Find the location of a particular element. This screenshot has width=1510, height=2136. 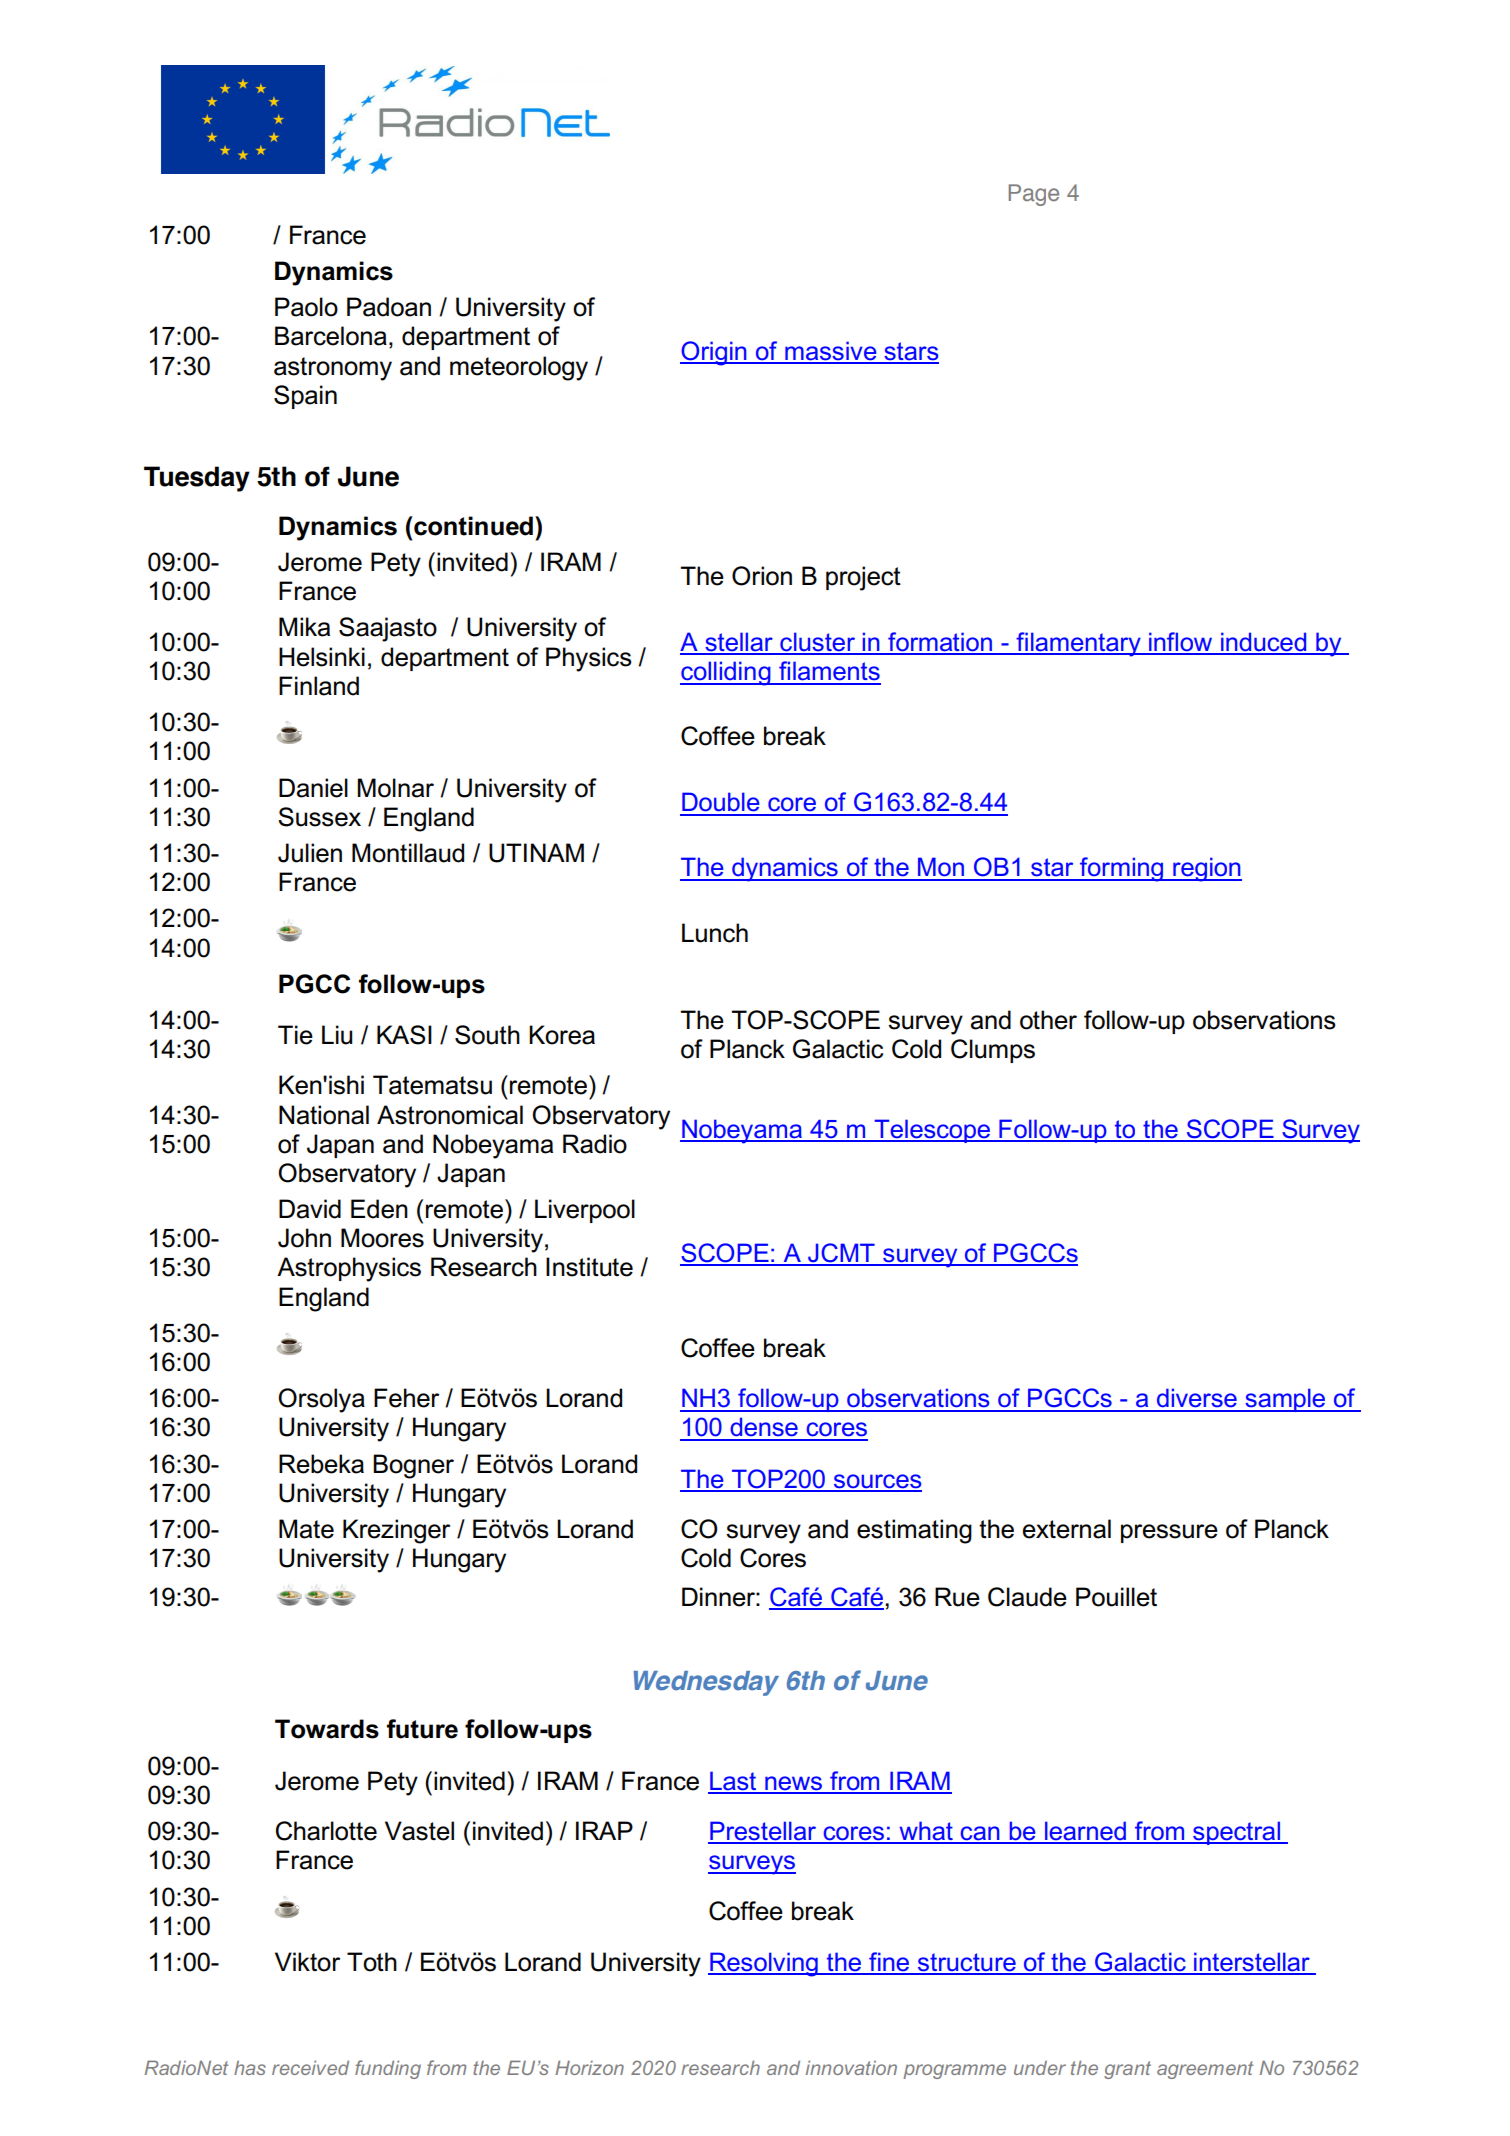

colliding is located at coordinates (726, 673).
